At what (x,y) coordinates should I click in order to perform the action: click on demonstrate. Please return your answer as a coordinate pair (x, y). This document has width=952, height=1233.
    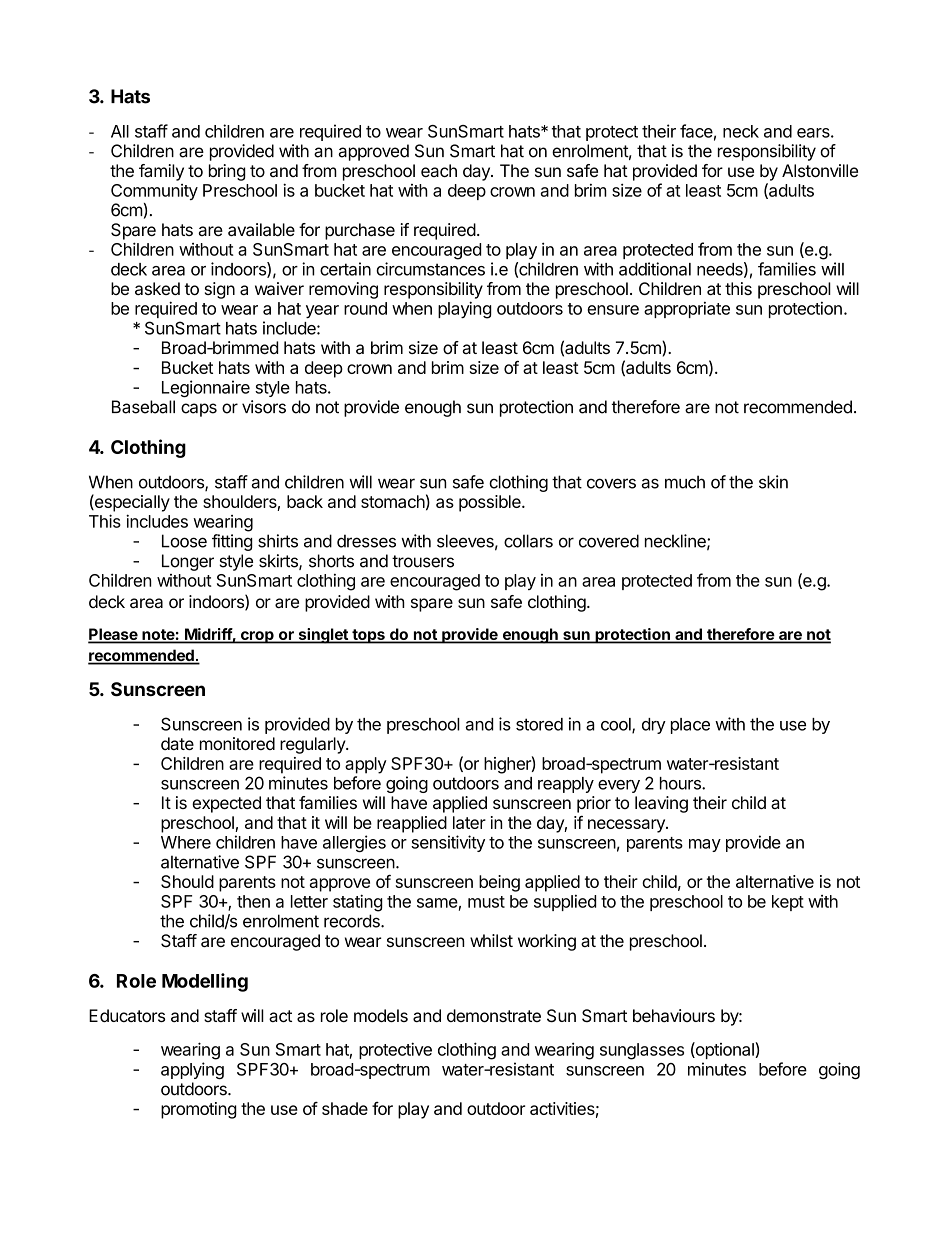
    Looking at the image, I should click on (494, 1015).
